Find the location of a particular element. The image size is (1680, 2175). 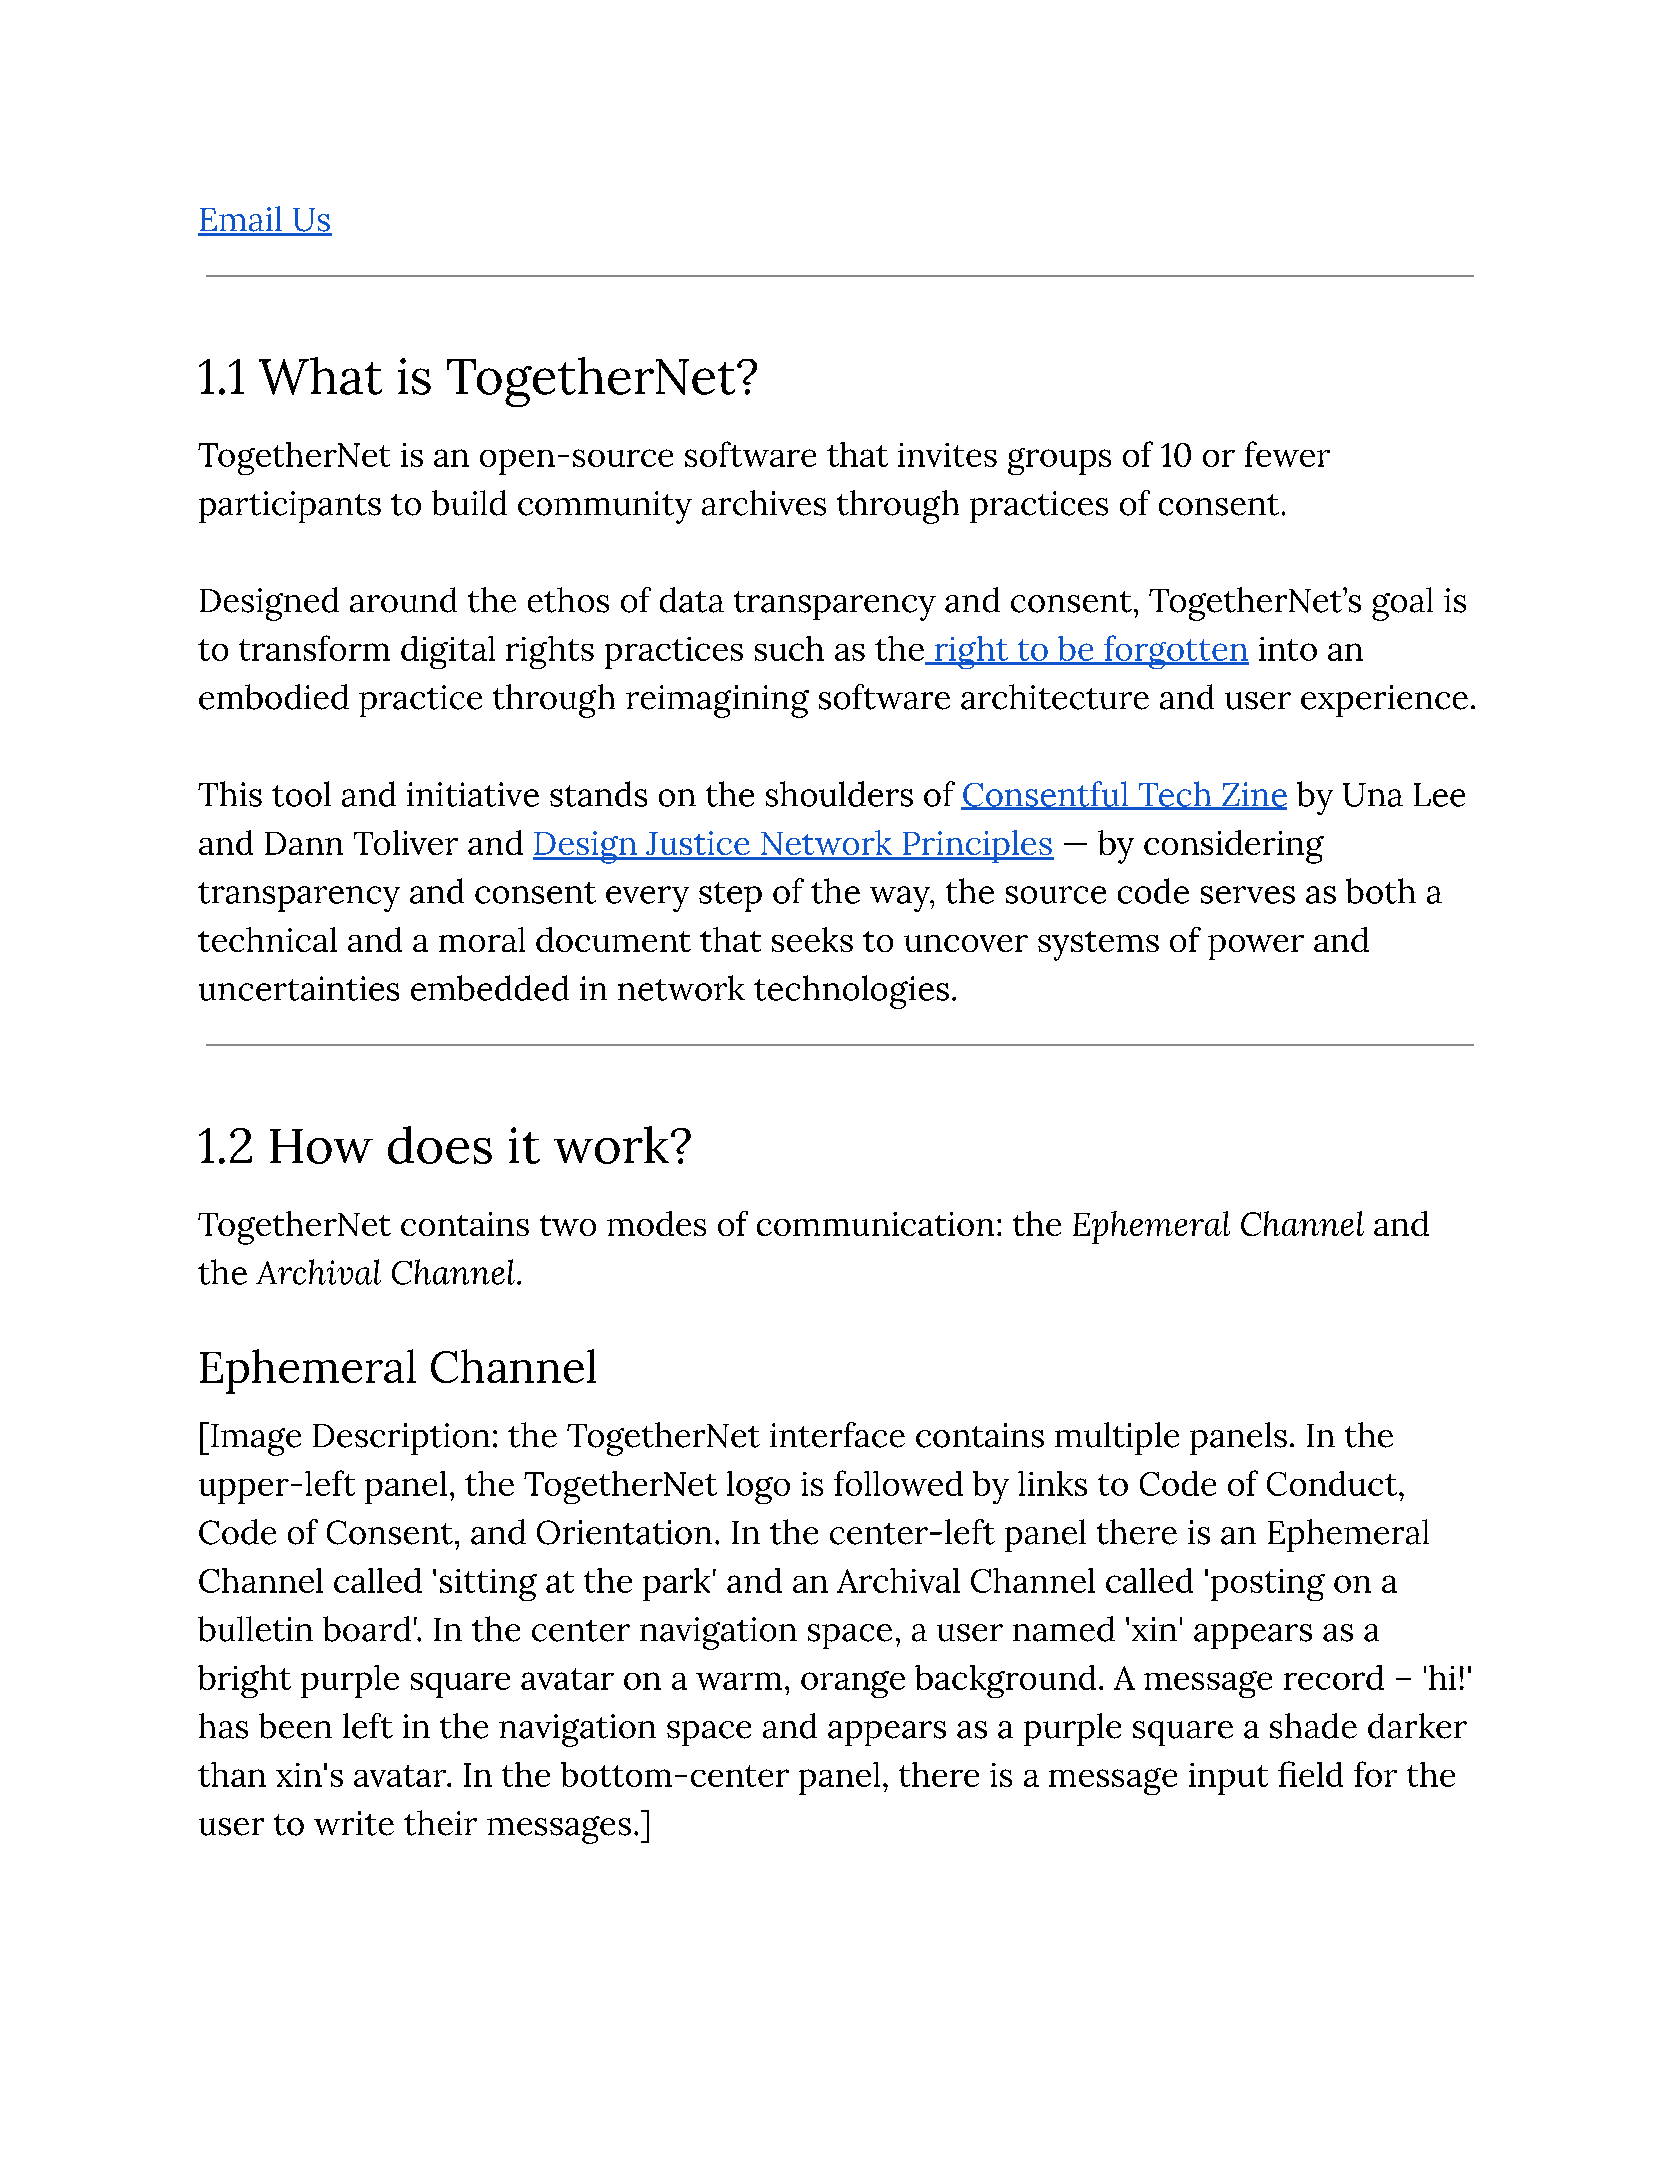

write is located at coordinates (354, 1823).
